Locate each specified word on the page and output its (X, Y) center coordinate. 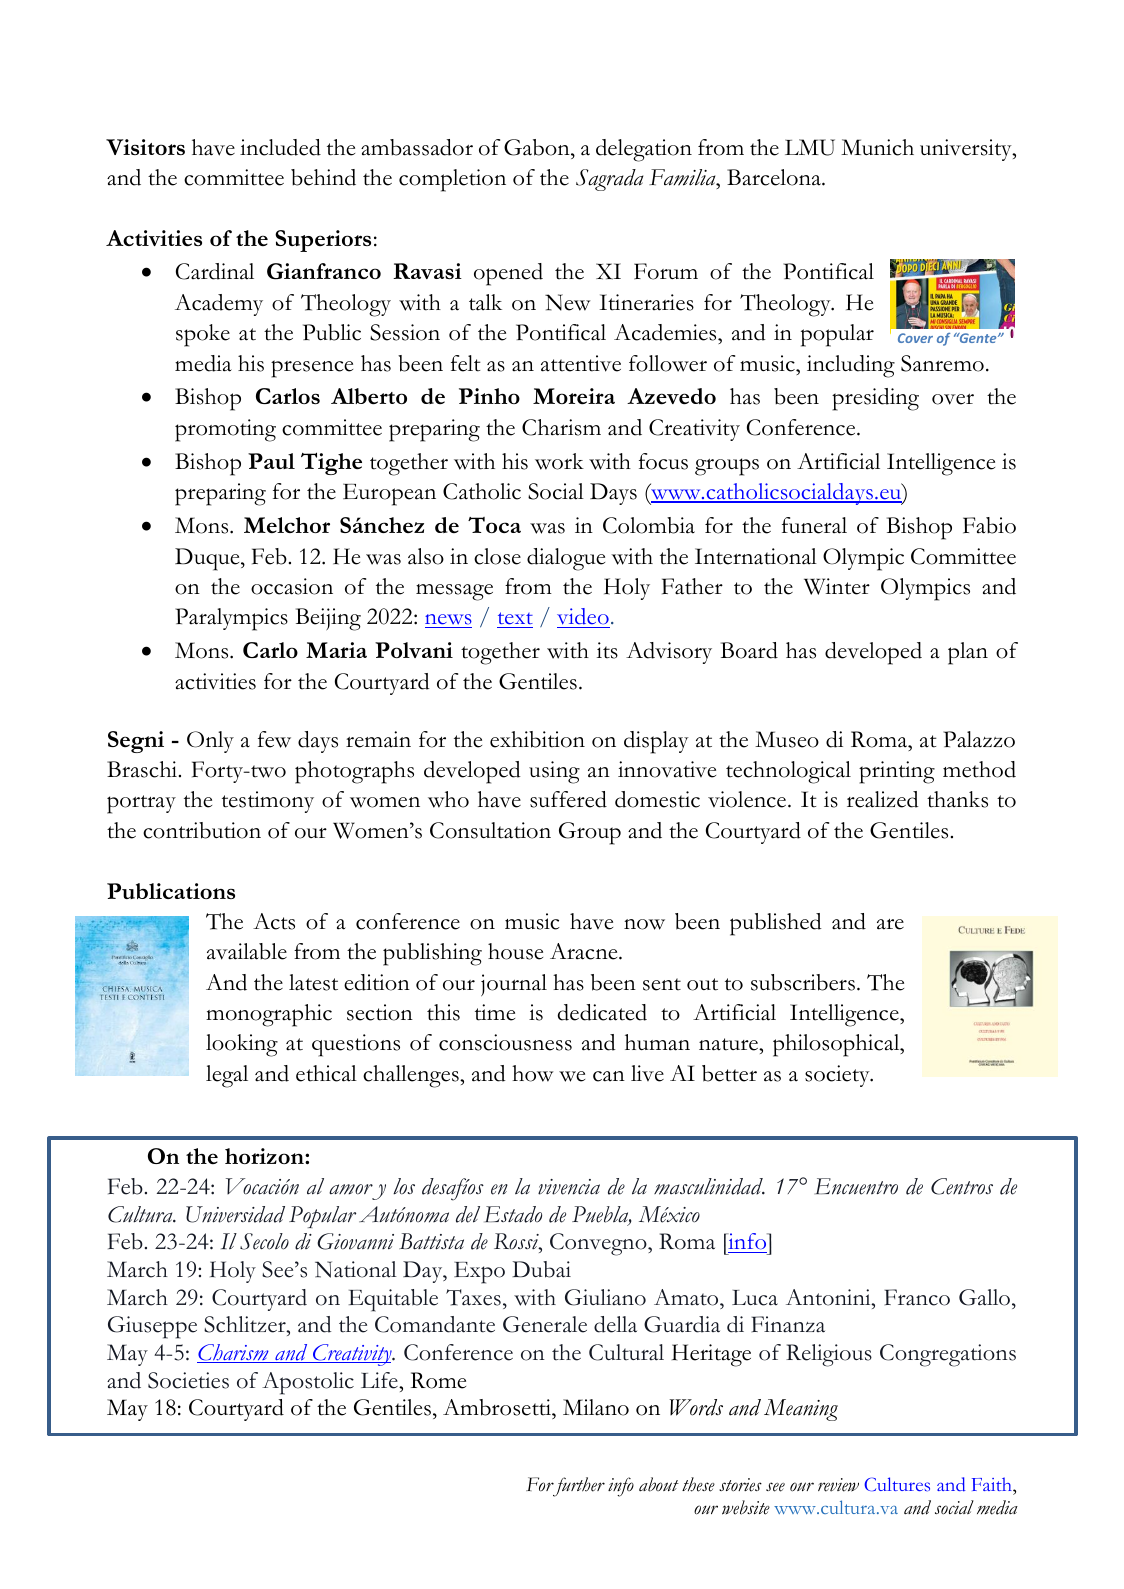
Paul (271, 461)
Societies (188, 1380)
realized (883, 799)
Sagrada (609, 180)
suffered (568, 799)
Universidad (235, 1214)
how (533, 1073)
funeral (814, 525)
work (559, 461)
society (838, 1076)
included (280, 147)
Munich (877, 147)
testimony (268, 802)
